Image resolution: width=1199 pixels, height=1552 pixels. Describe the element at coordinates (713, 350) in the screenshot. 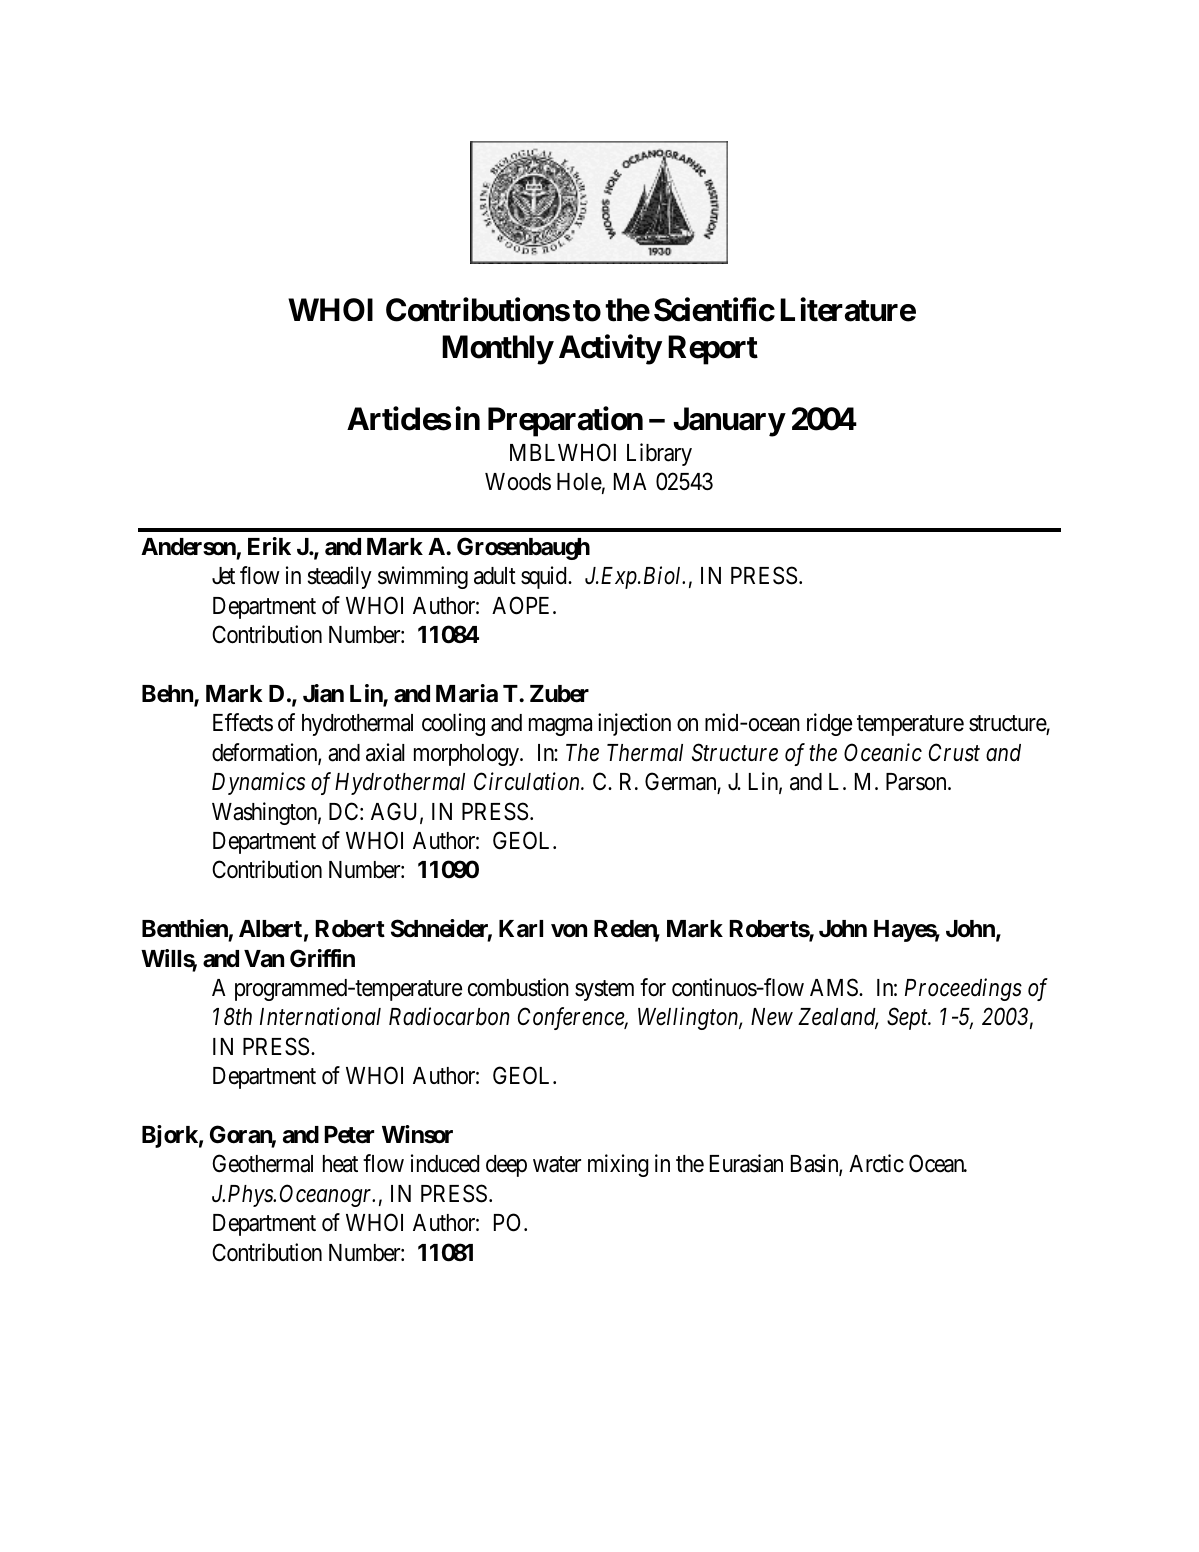

I see `Report` at that location.
